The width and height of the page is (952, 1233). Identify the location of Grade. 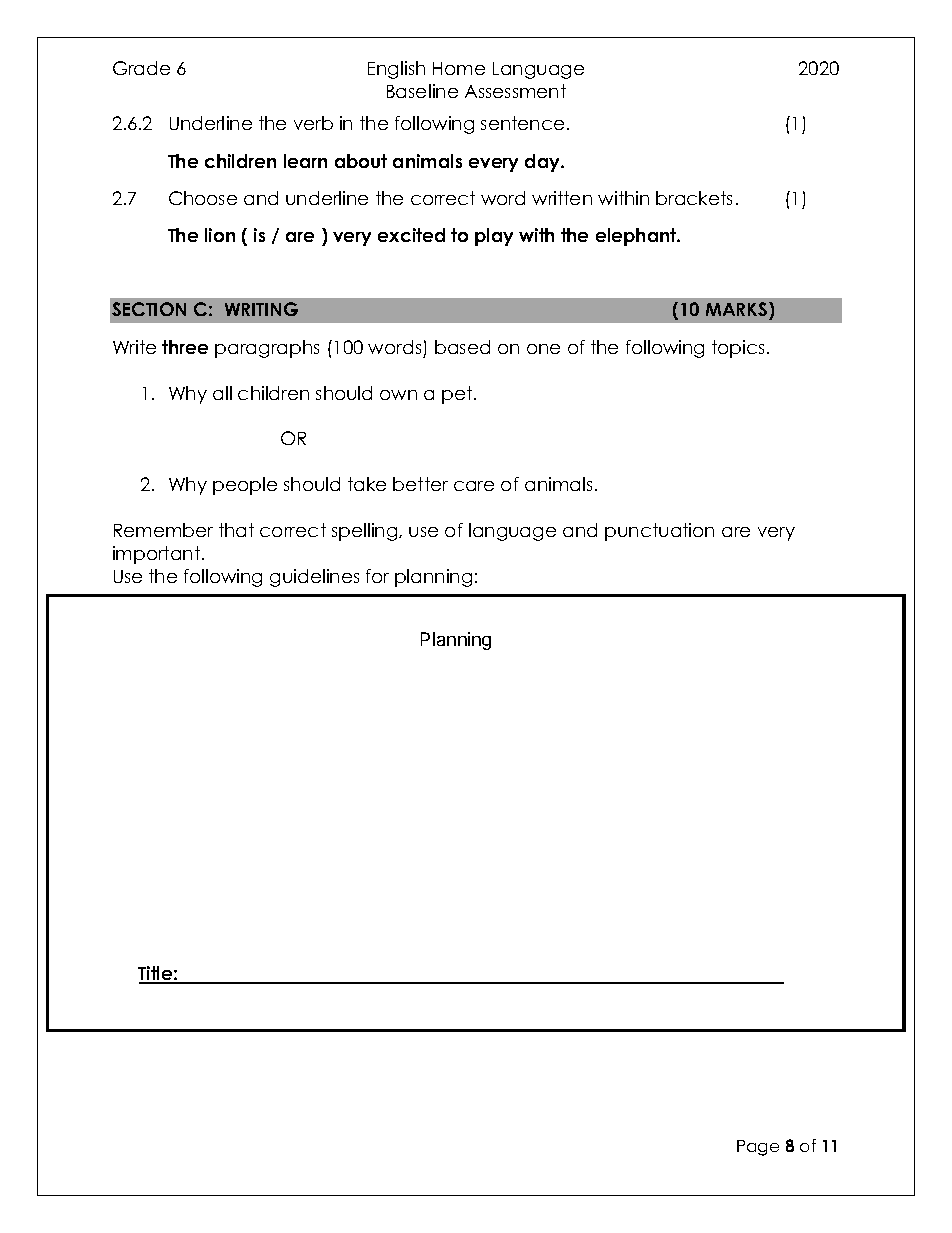
(141, 68).
